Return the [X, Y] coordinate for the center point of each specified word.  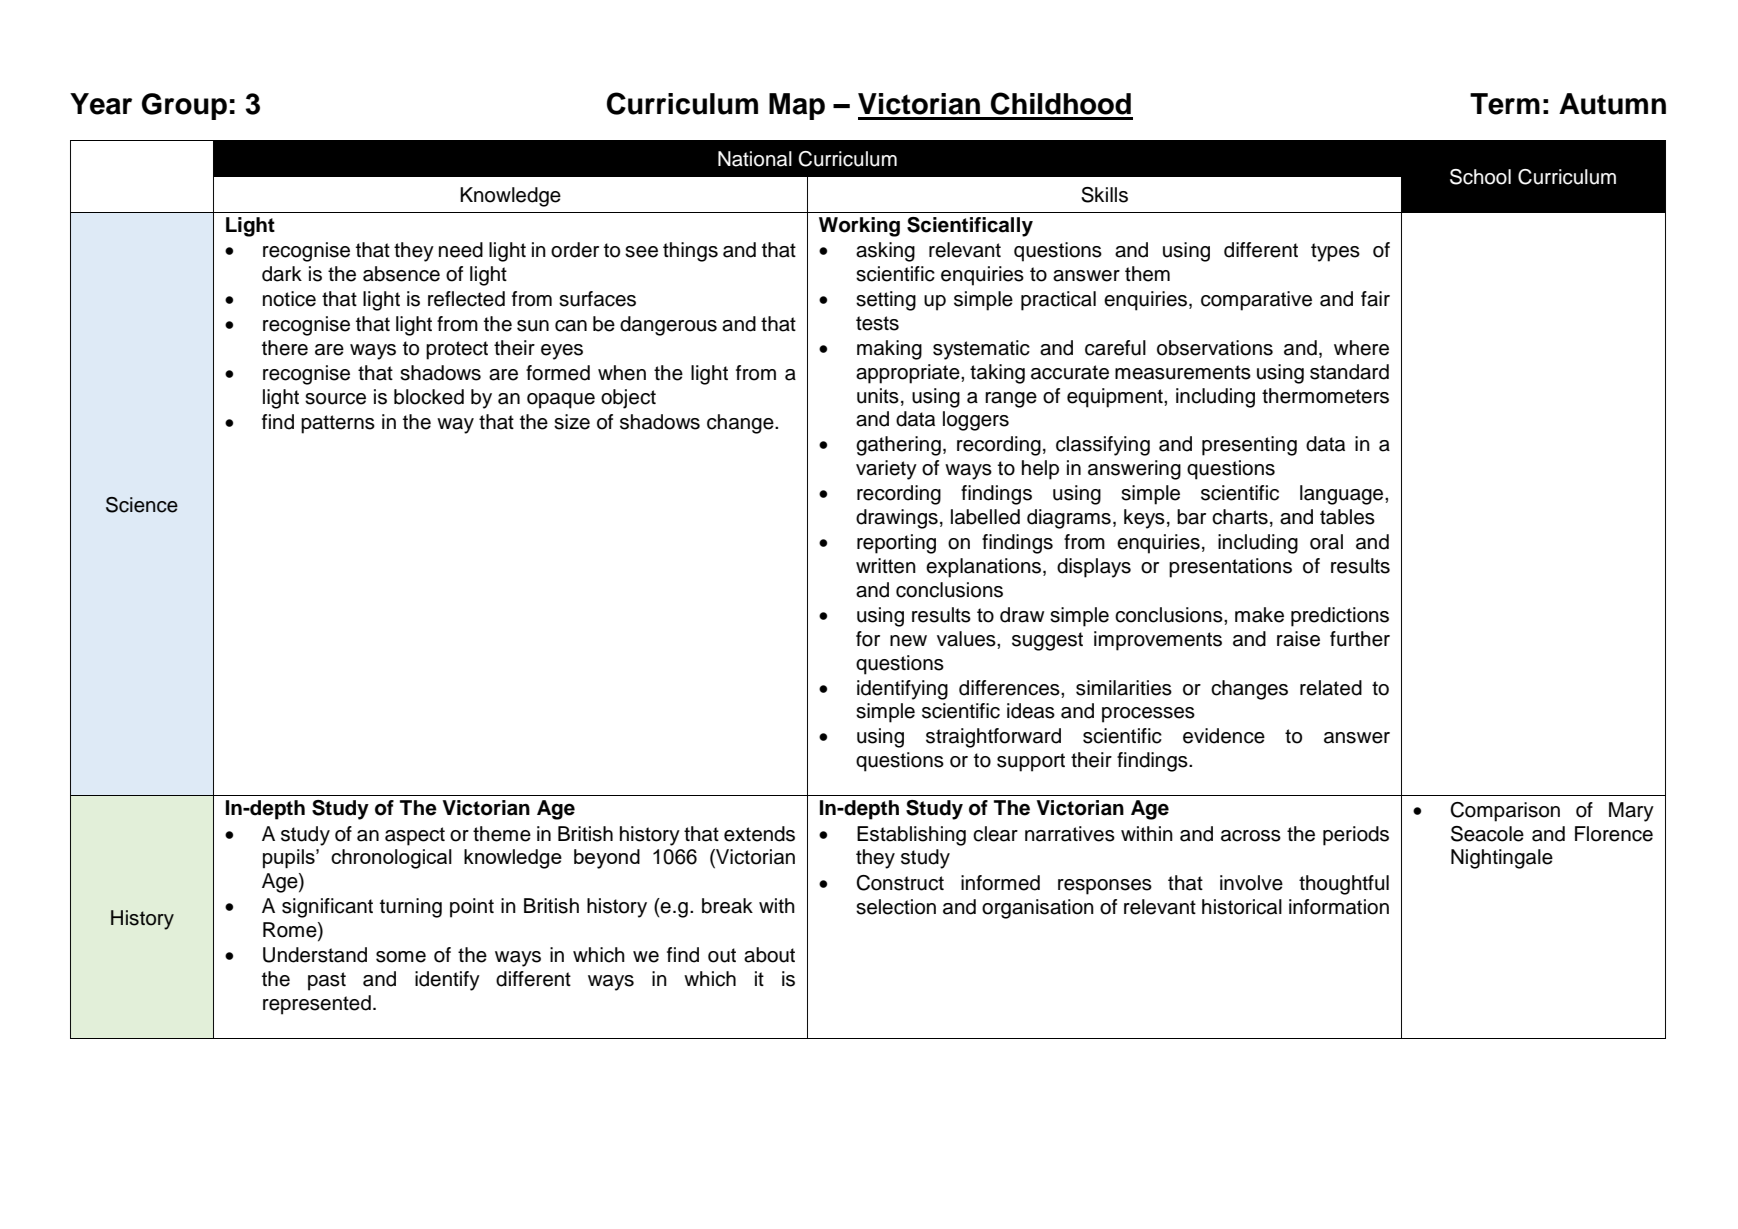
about [769, 955]
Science [142, 505]
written [886, 566]
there [285, 348]
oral [1326, 542]
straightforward [993, 738]
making [889, 350]
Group [184, 106]
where [1361, 348]
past [327, 981]
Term [1505, 104]
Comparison [1505, 812]
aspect [415, 836]
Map [797, 106]
